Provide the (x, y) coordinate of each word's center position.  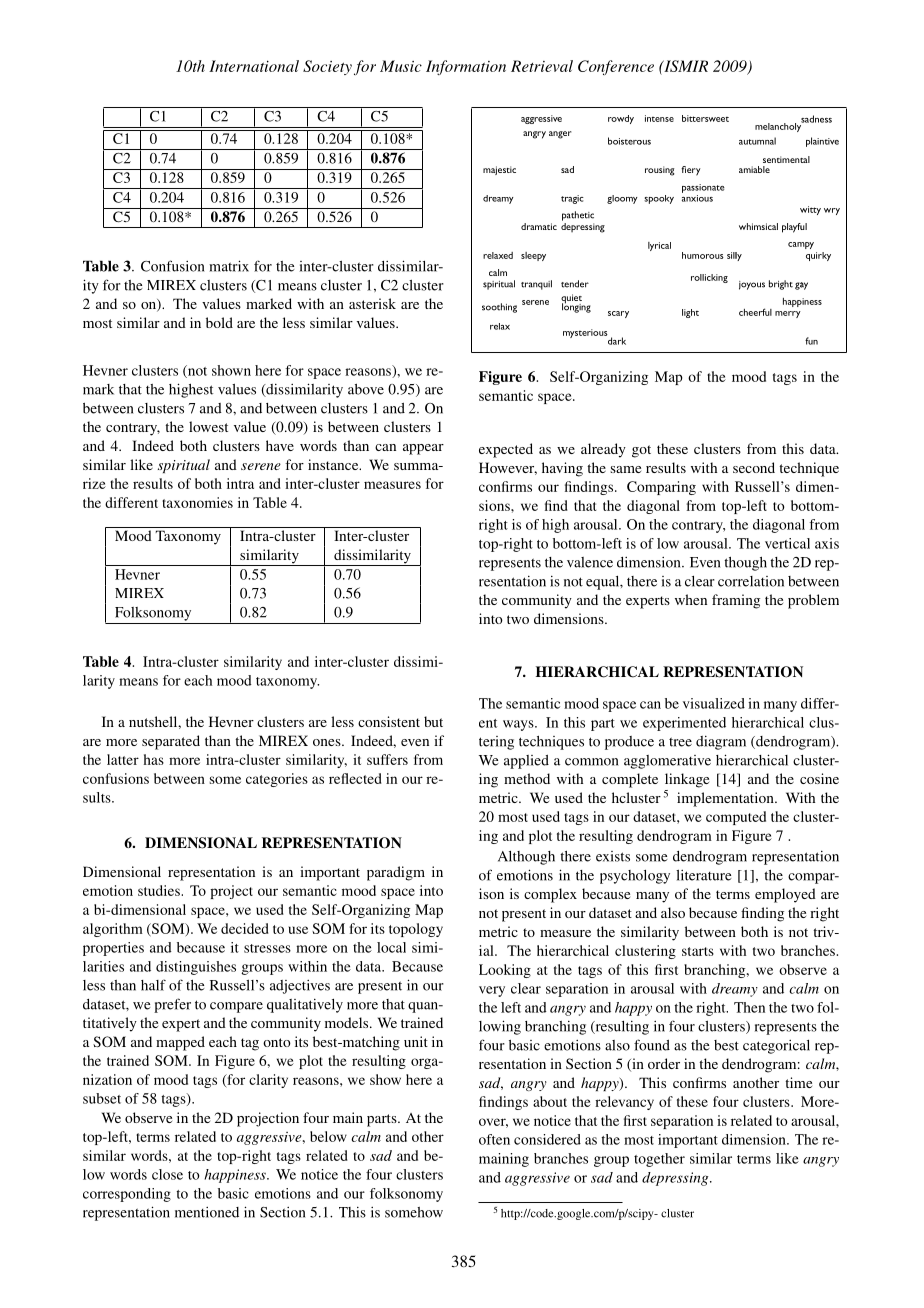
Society (327, 67)
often (494, 1139)
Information (466, 67)
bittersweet (705, 118)
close (167, 1174)
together (659, 1160)
